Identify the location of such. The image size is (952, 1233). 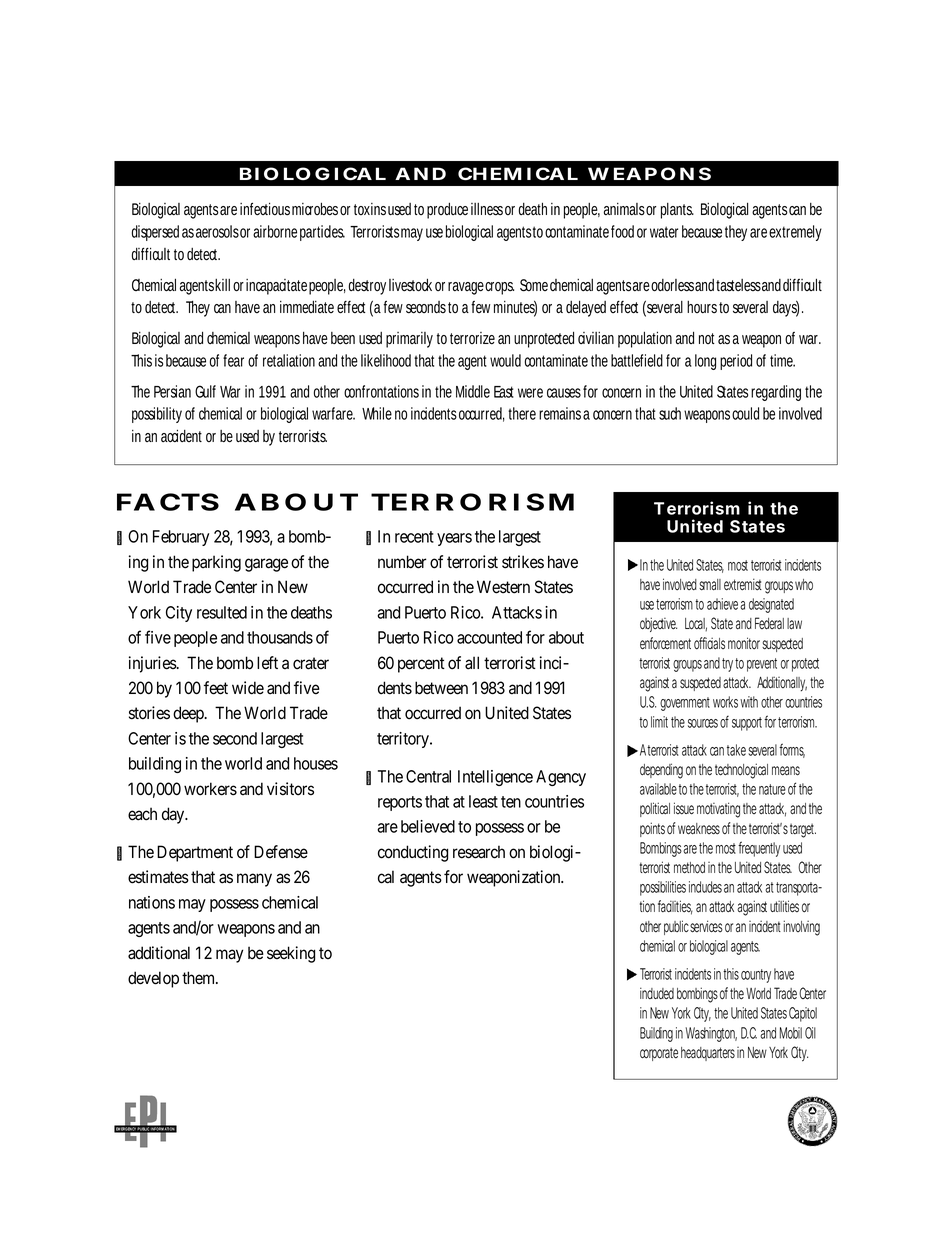
(670, 413).
